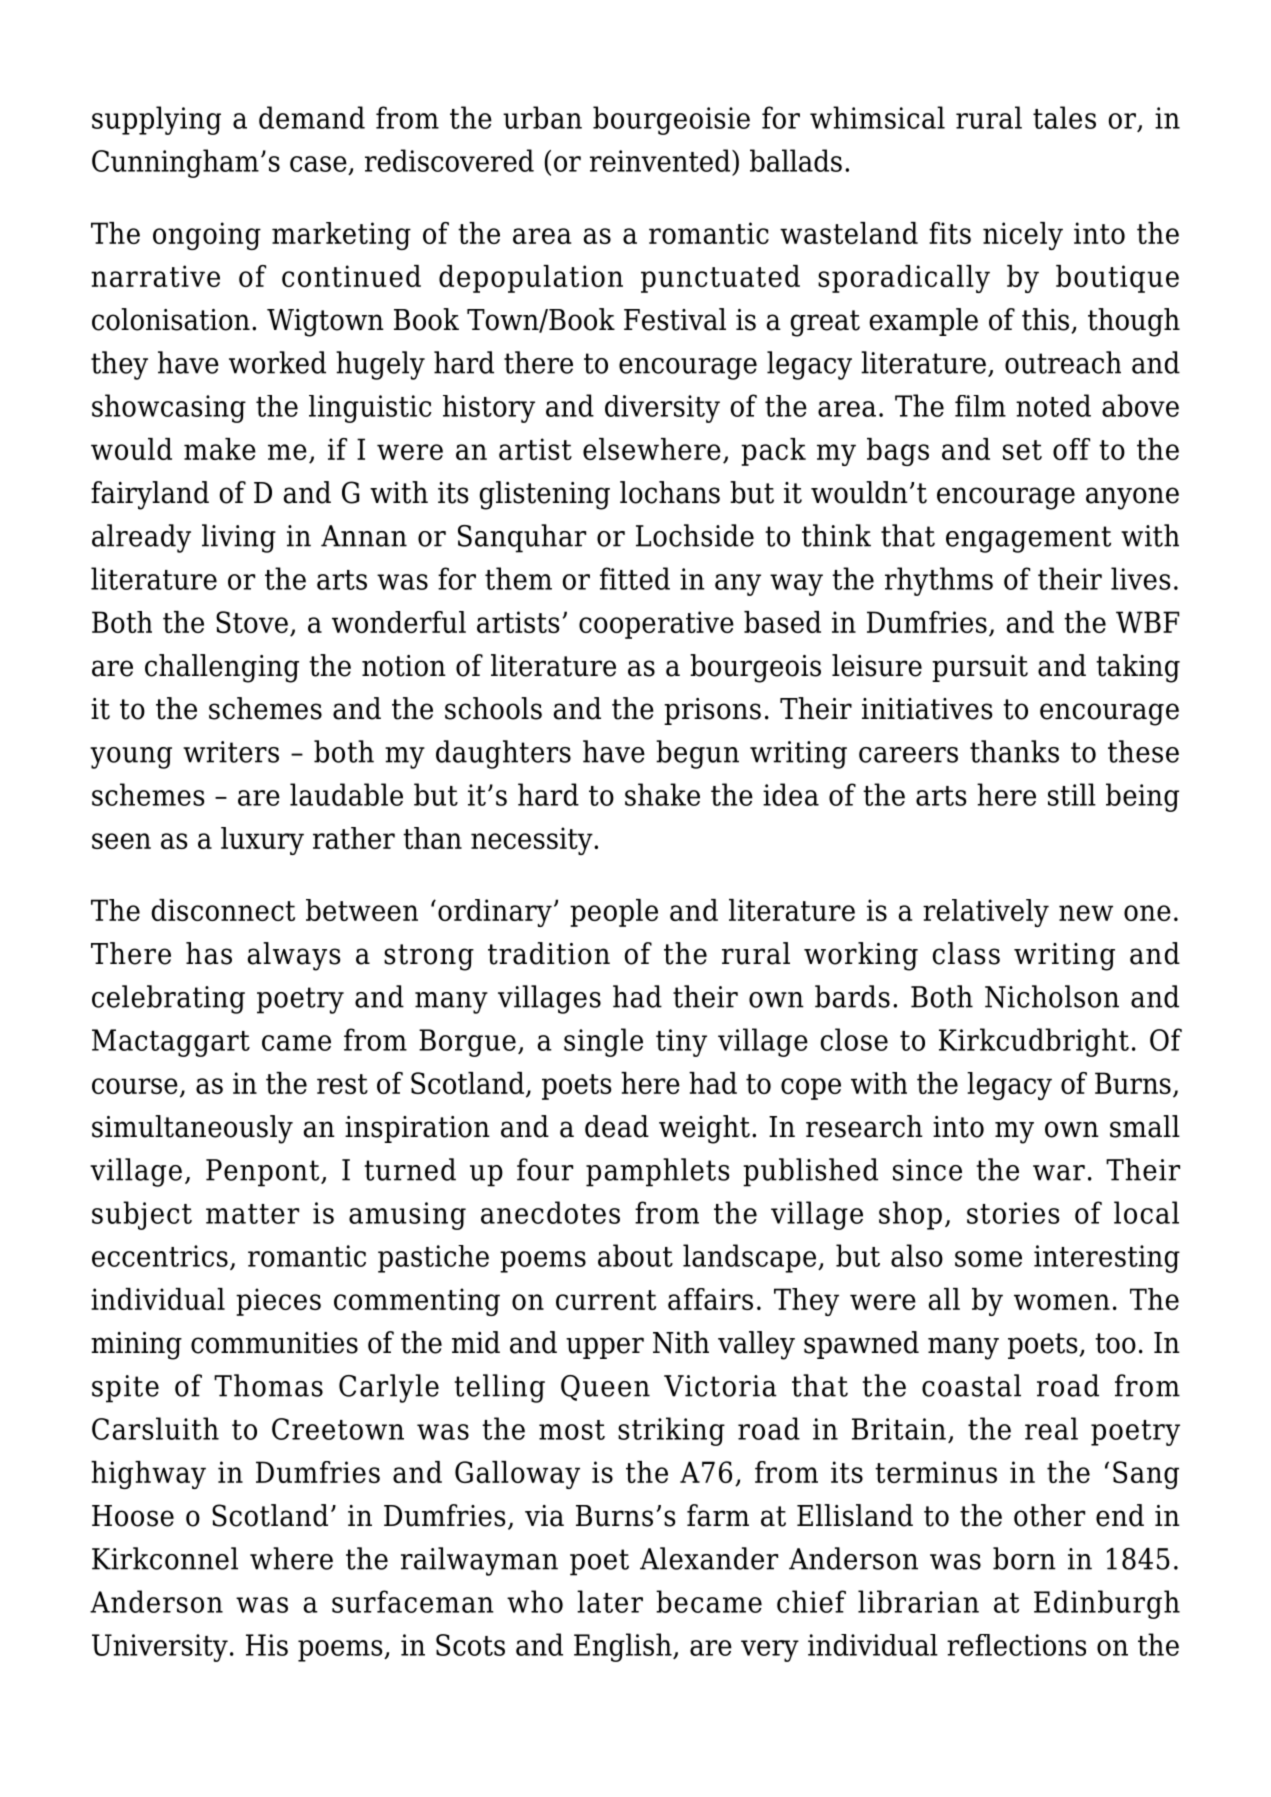  I want to click on case, so click(318, 164).
